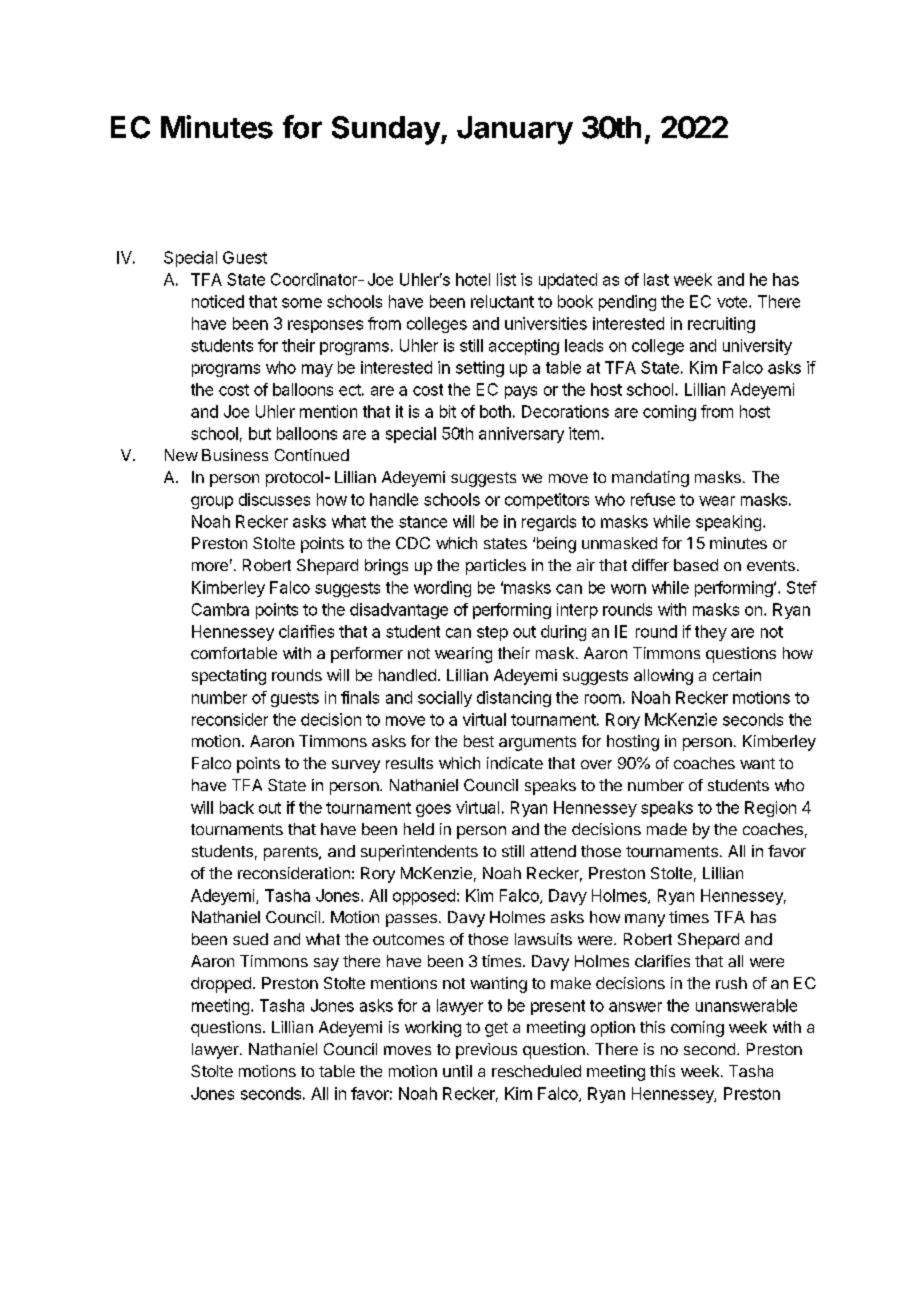 The height and width of the image is (1308, 924). I want to click on they, so click(711, 633).
